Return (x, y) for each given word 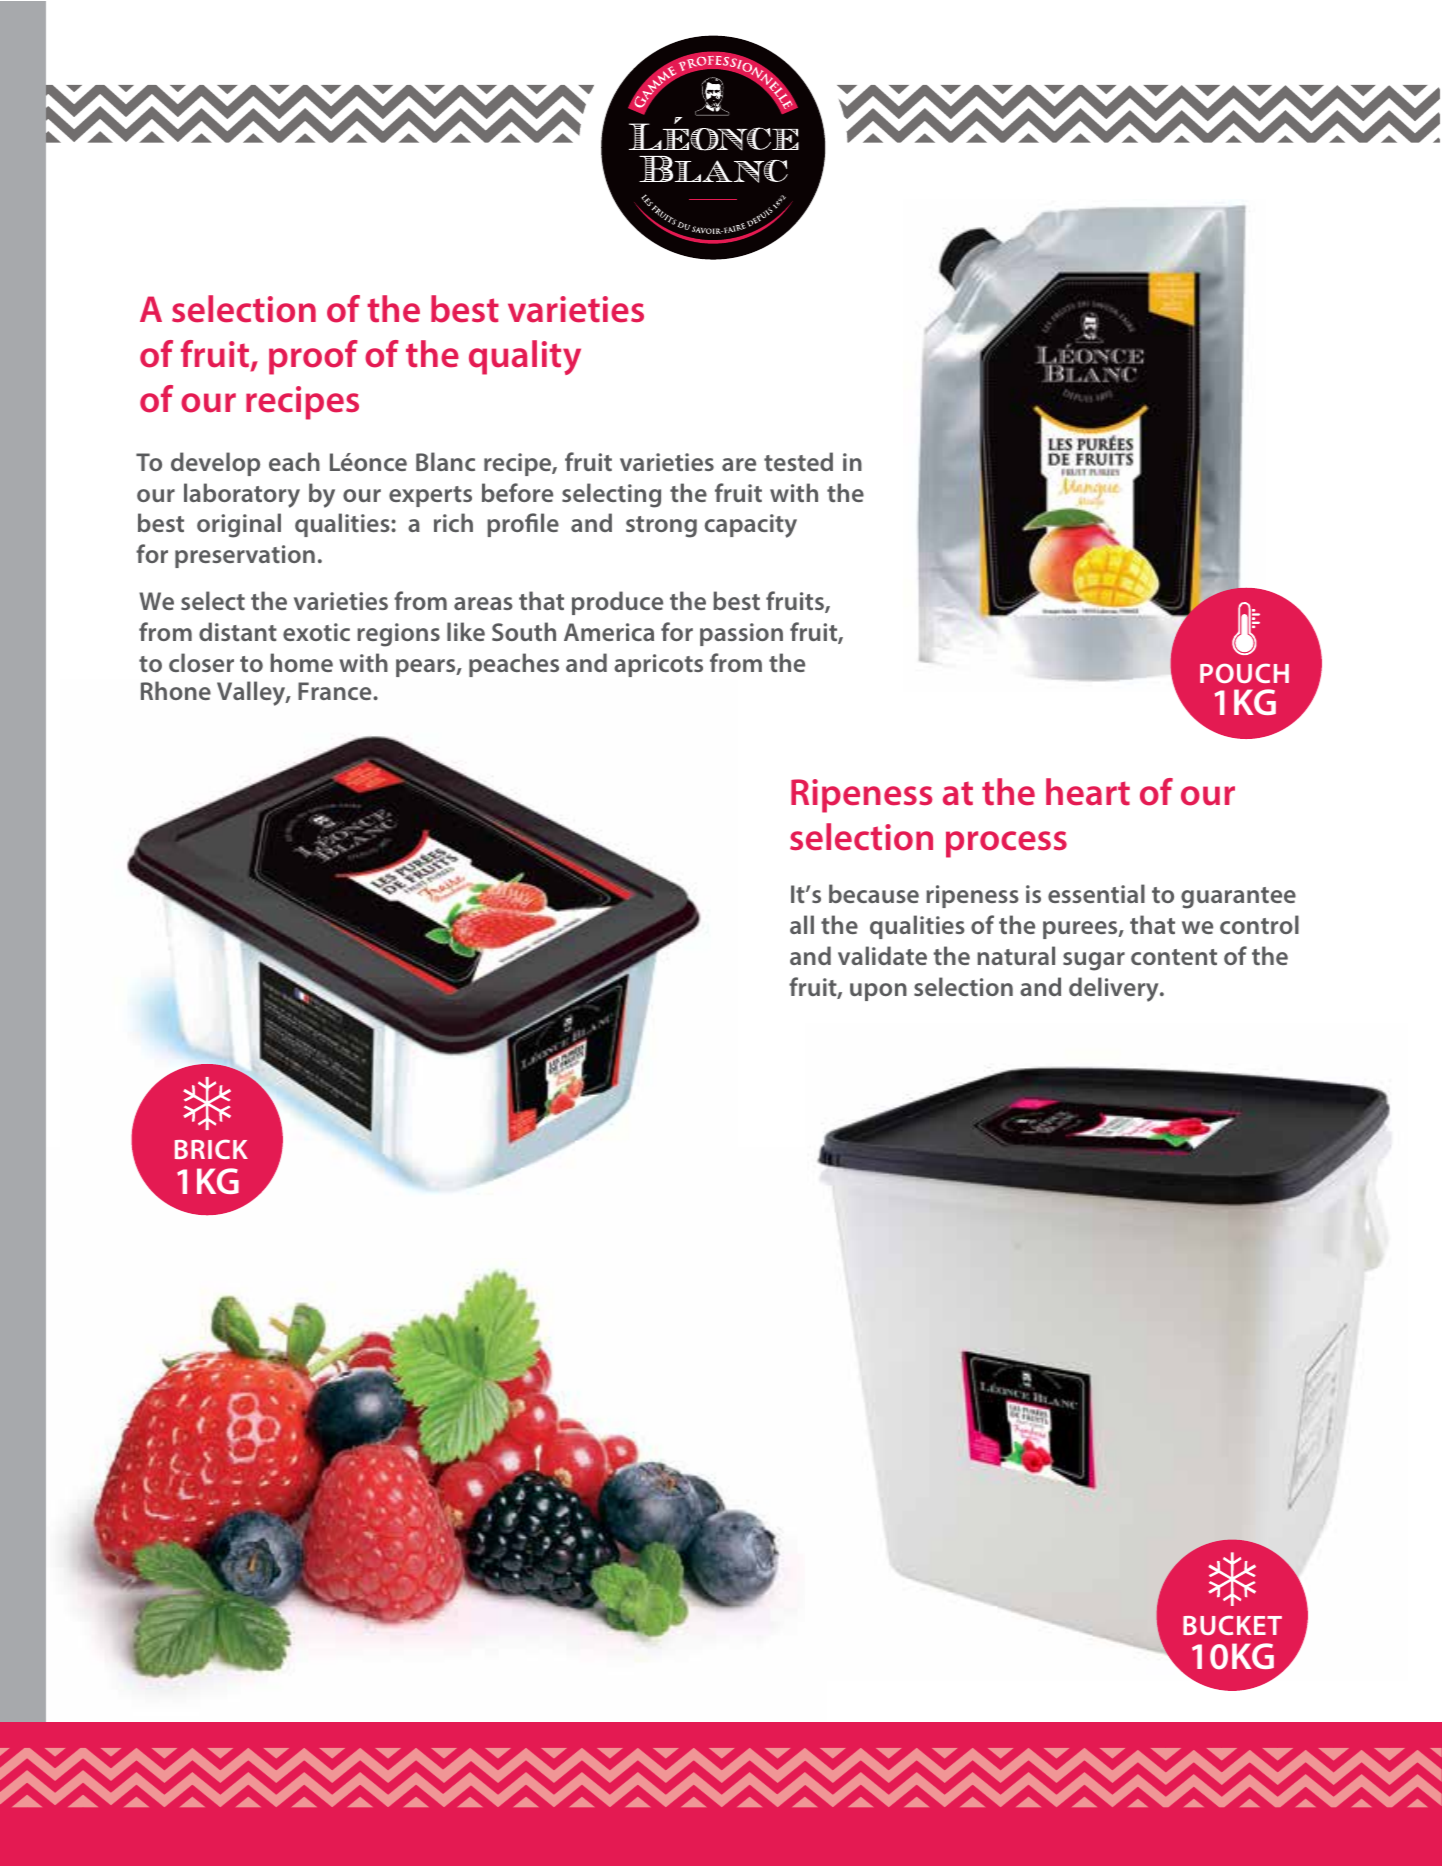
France (336, 691)
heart (1088, 792)
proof (313, 357)
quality (525, 357)
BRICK (211, 1149)
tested (798, 461)
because (874, 893)
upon (878, 992)
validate (882, 955)
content (1174, 957)
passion (741, 634)
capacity (751, 526)
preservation (245, 556)
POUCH (1244, 673)
